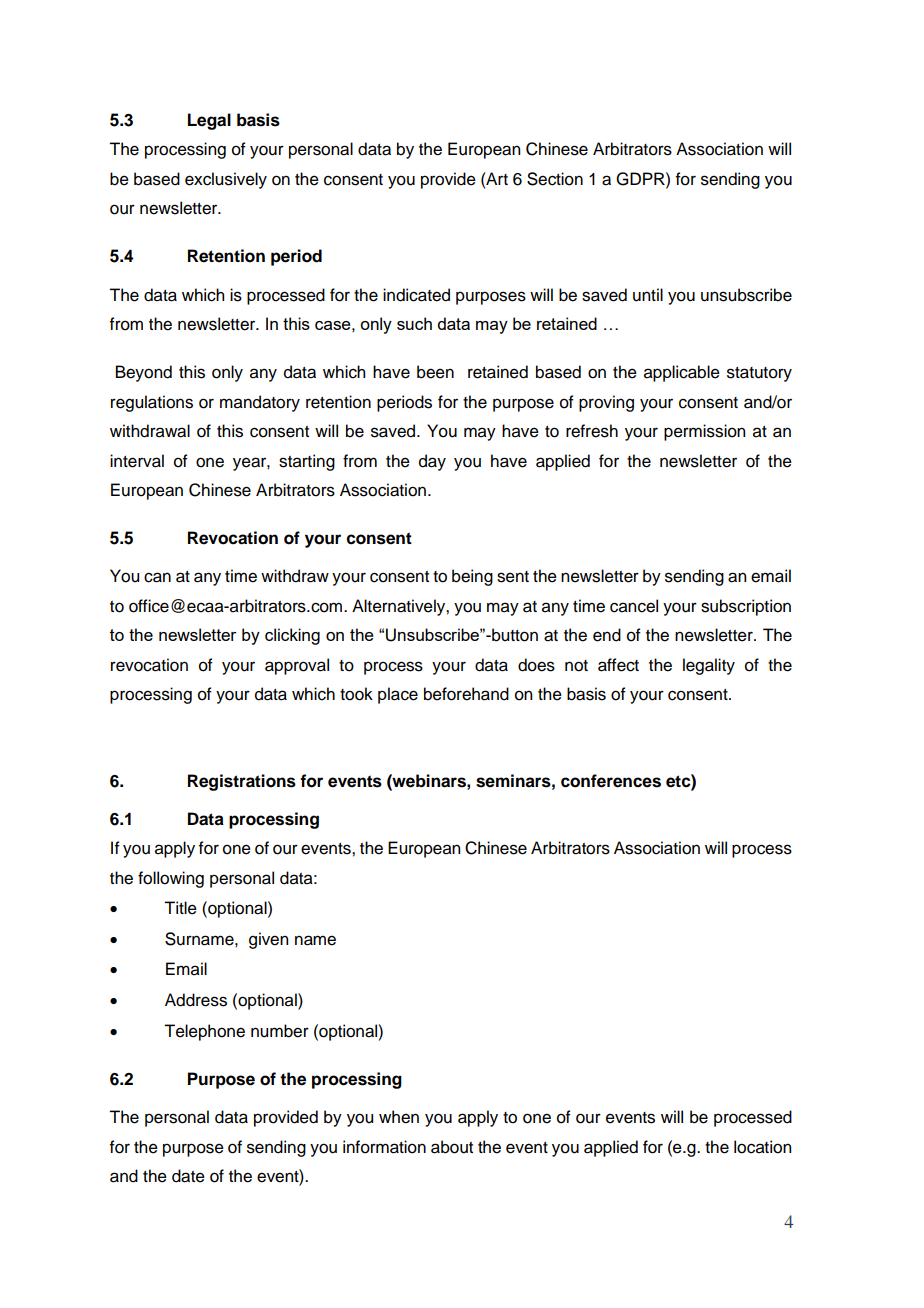 The height and width of the screenshot is (1308, 924). Describe the element at coordinates (137, 461) in the screenshot. I see `interval` at that location.
